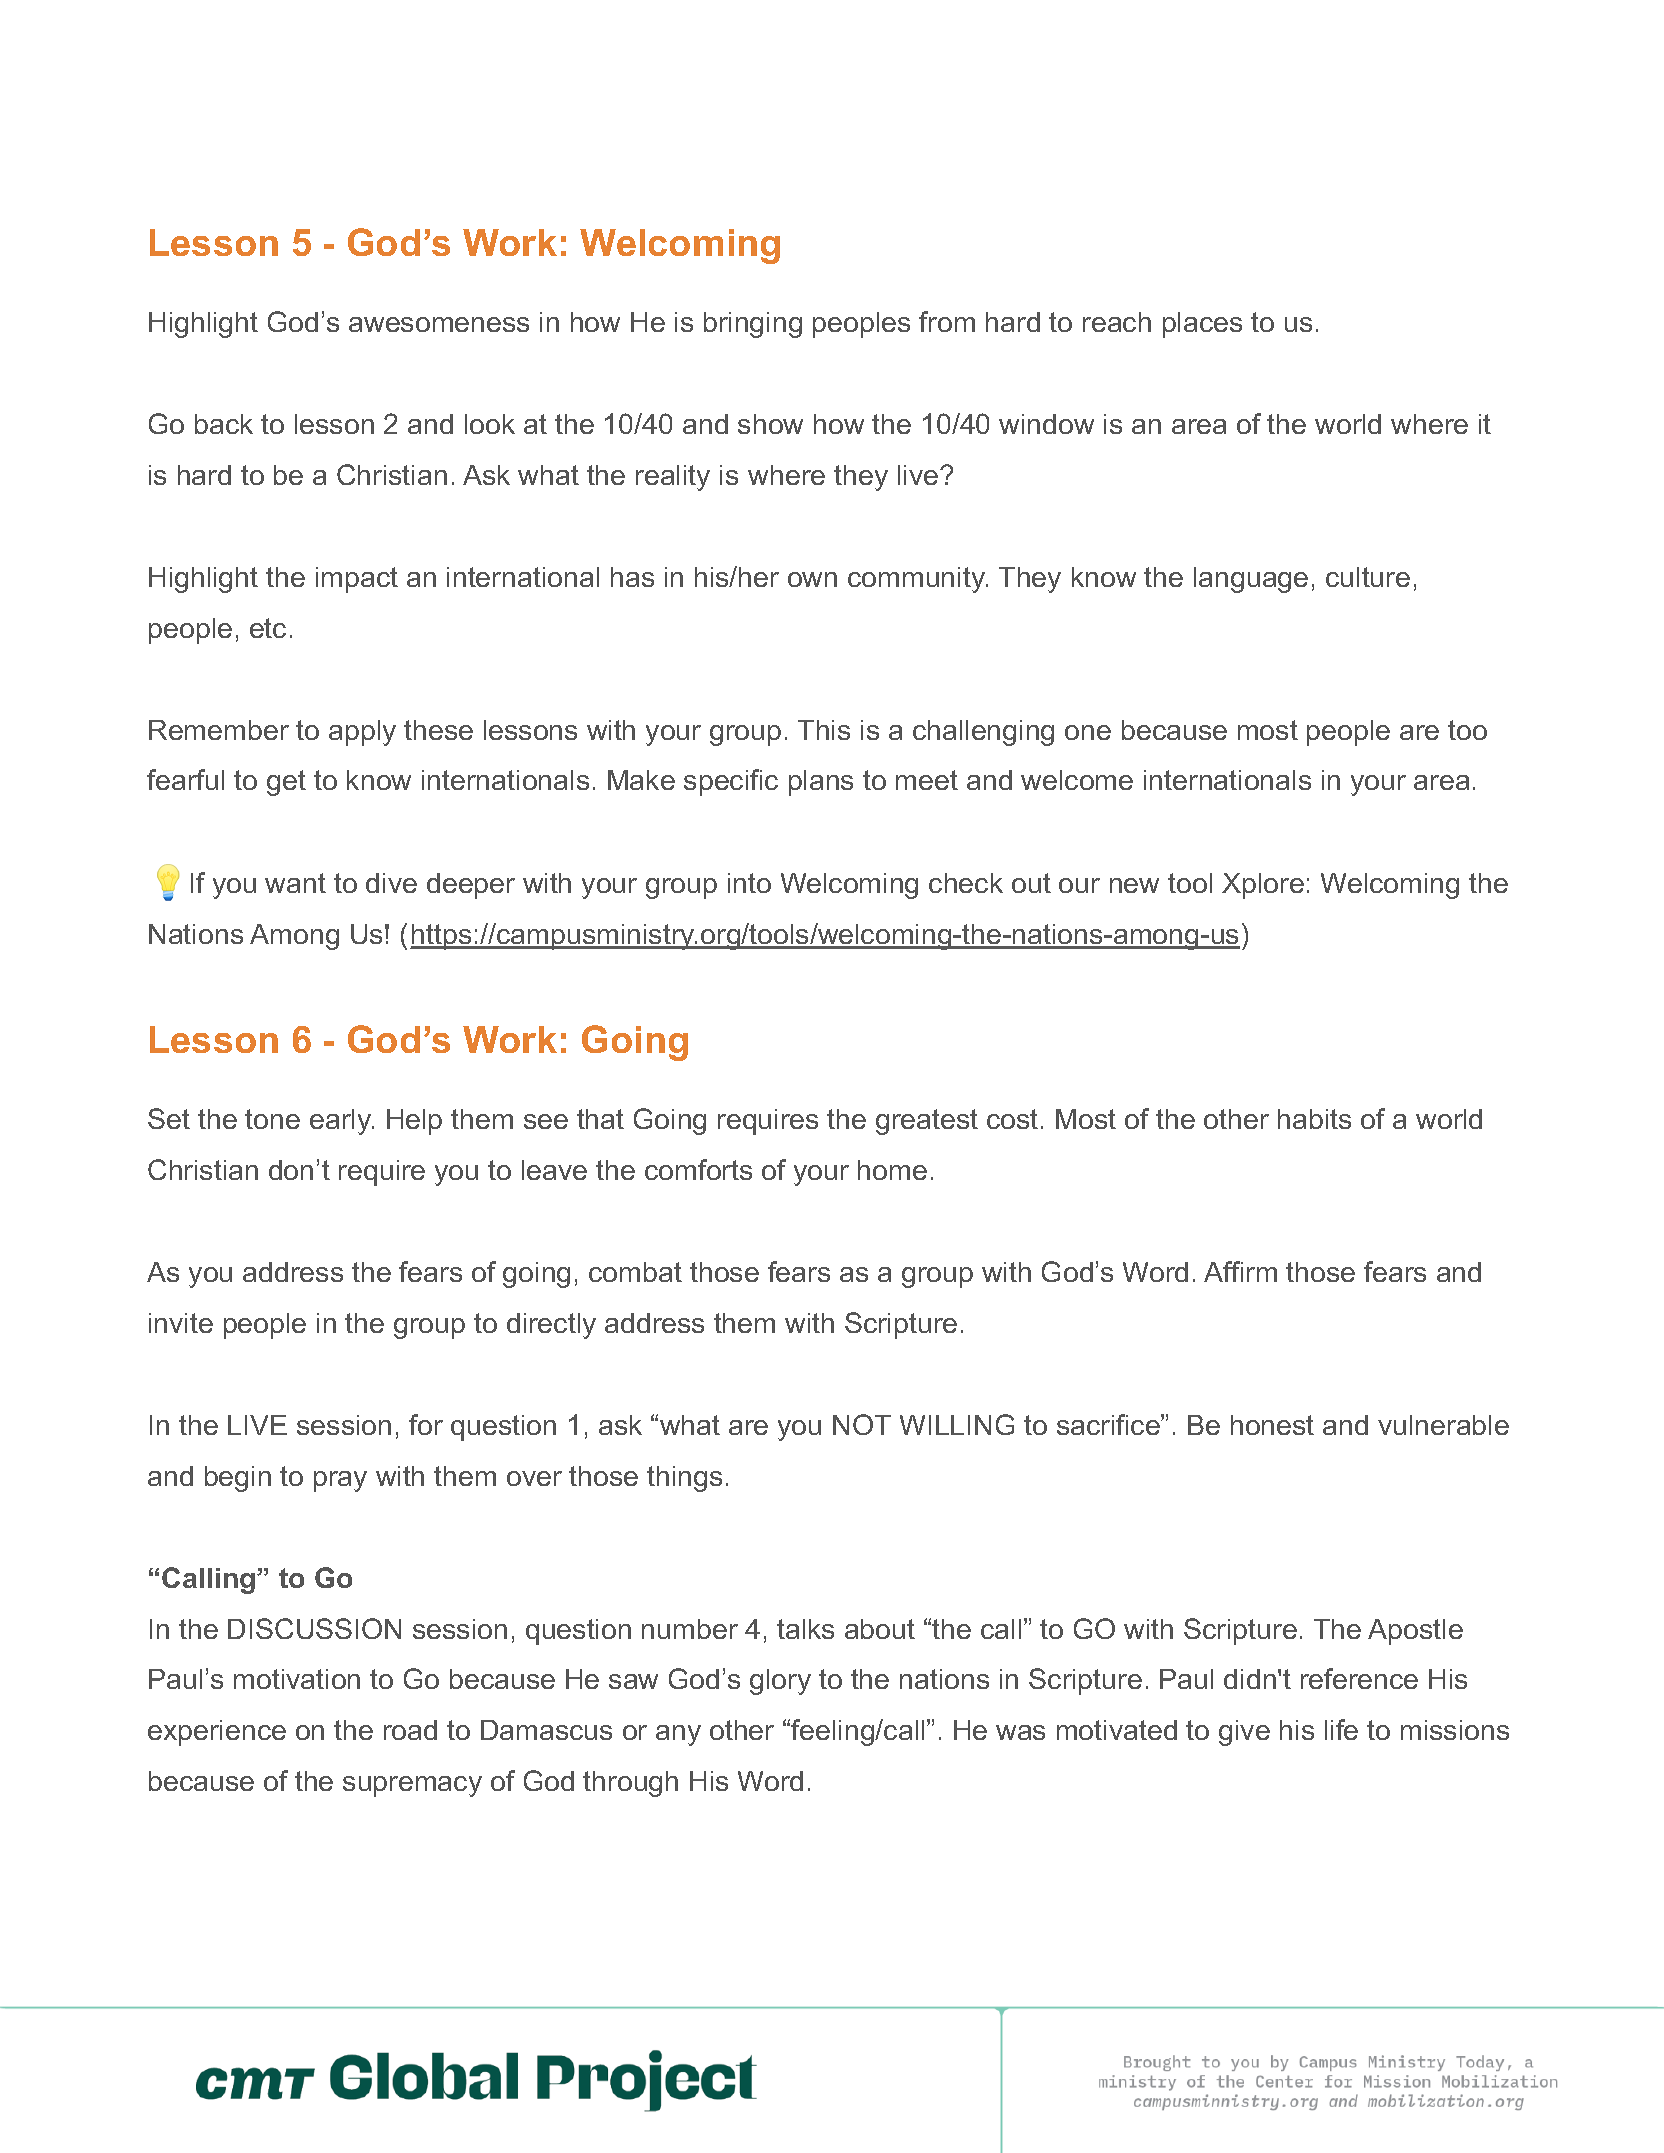  I want to click on places, so click(1202, 325).
